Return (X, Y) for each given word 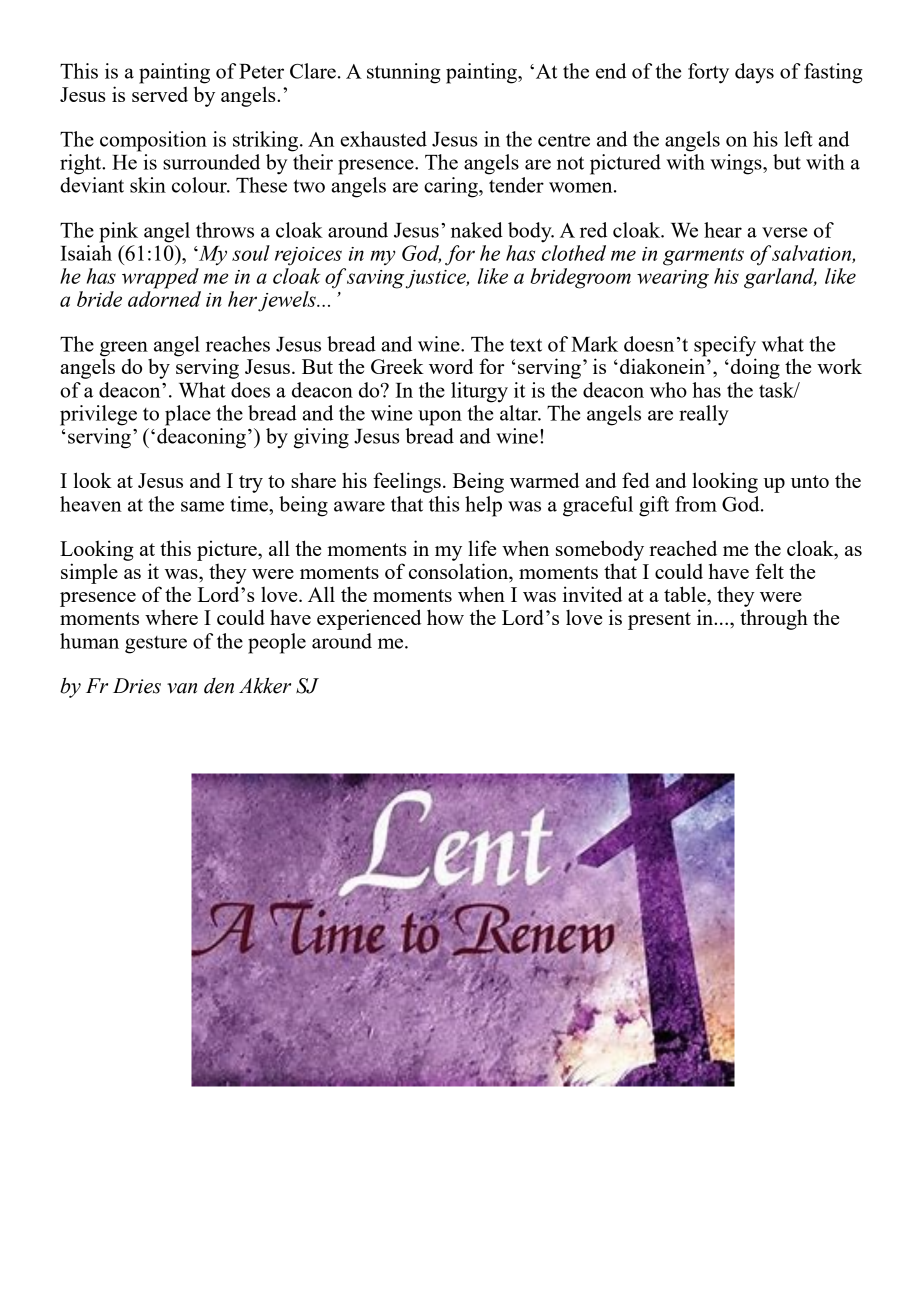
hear (723, 230)
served (160, 94)
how (445, 617)
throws (225, 230)
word (451, 366)
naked (477, 230)
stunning (404, 73)
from (696, 504)
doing (755, 367)
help (483, 506)
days (754, 73)
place (188, 415)
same (202, 506)
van (182, 688)
